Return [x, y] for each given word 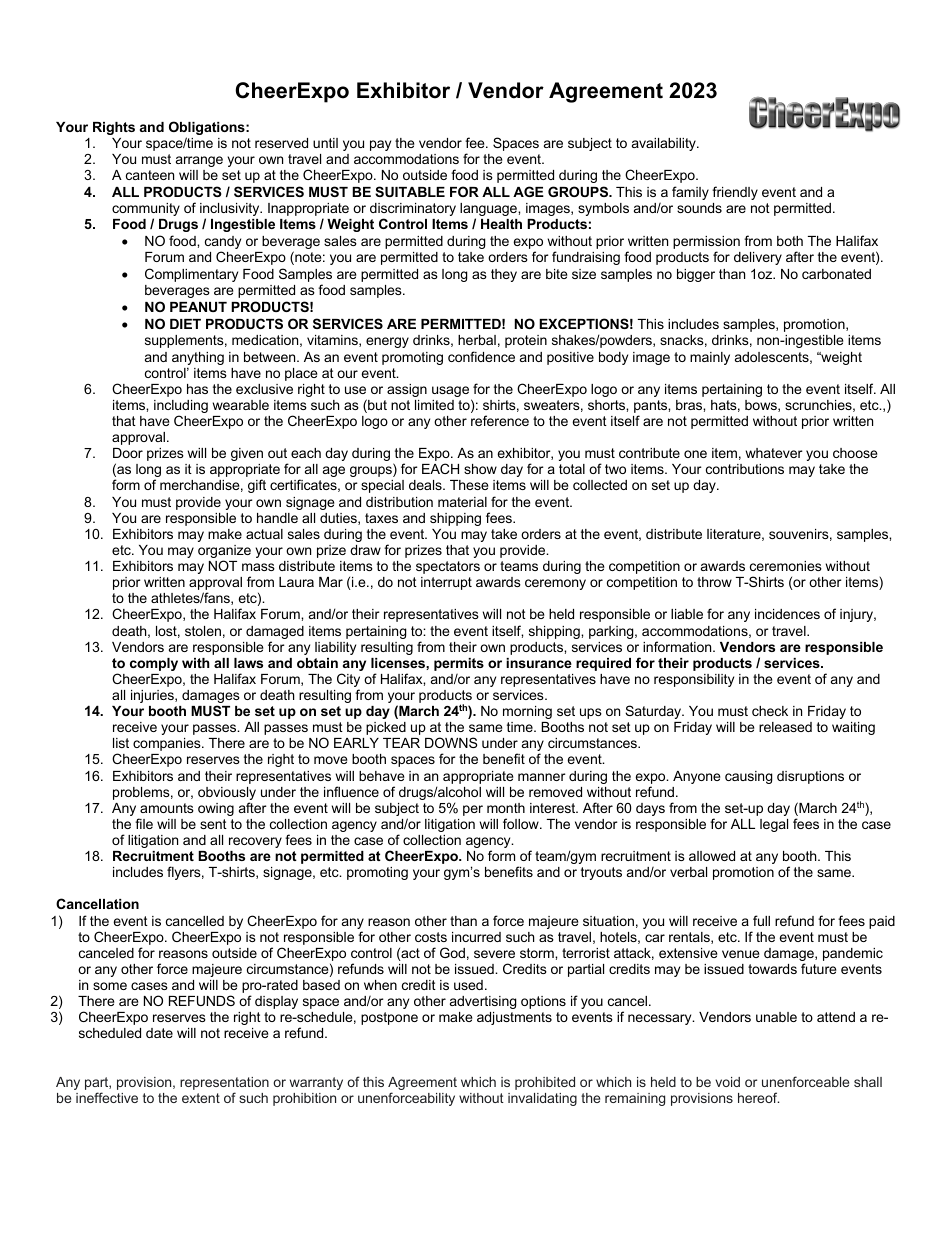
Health [501, 224]
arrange [199, 161]
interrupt [446, 583]
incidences [787, 614]
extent [201, 1098]
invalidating [542, 1099]
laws [248, 663]
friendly [735, 193]
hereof [758, 1097]
